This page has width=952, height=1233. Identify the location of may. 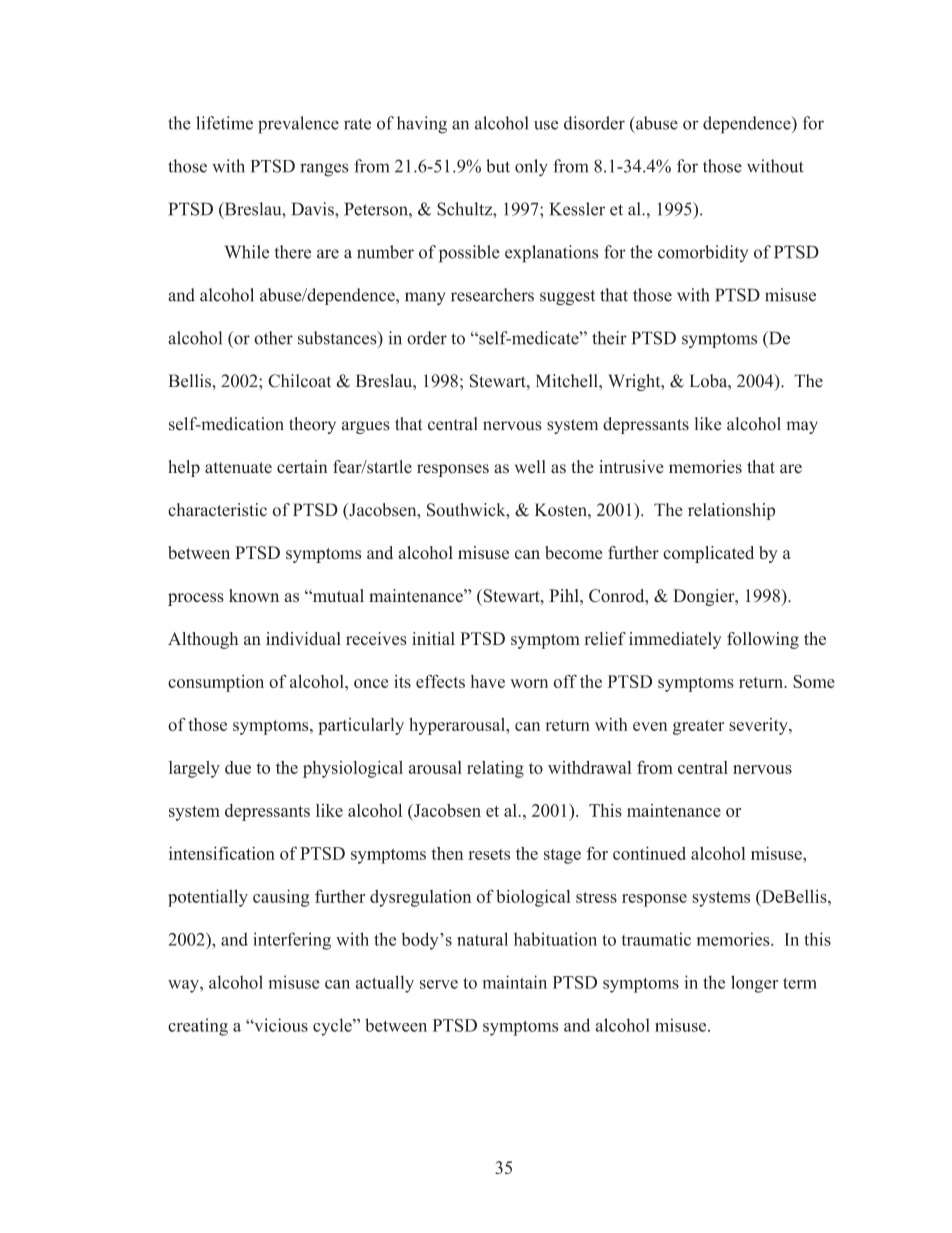
(802, 427).
